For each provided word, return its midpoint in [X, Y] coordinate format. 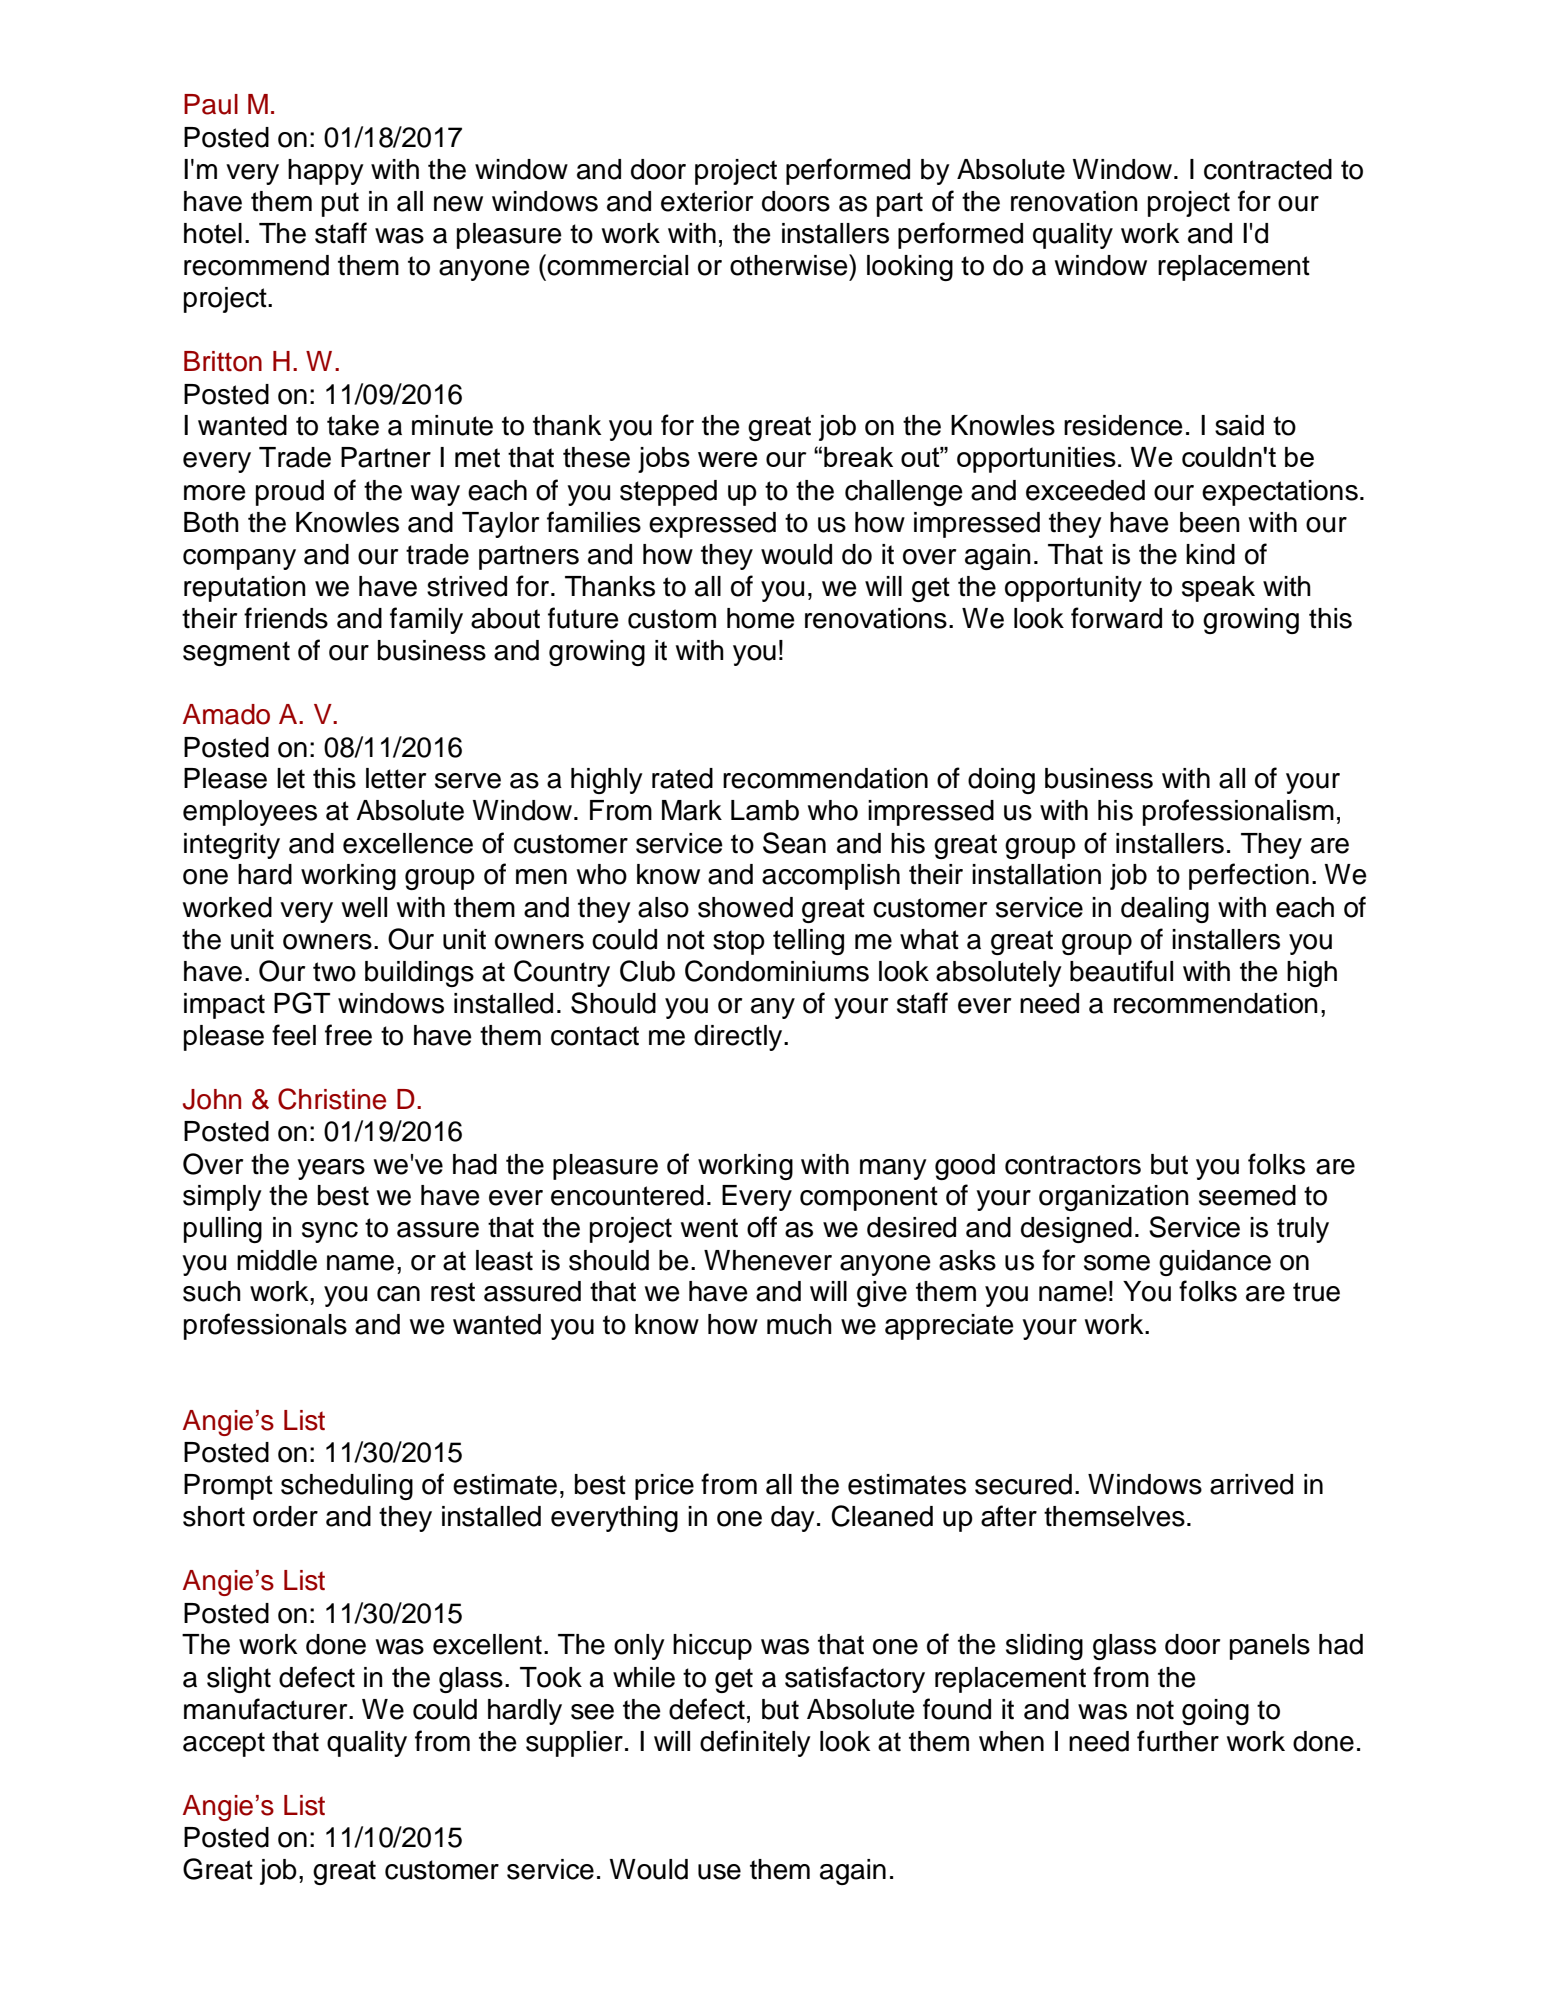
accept [224, 1744]
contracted [1268, 169]
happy [326, 172]
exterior [707, 201]
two [334, 972]
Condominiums [777, 971]
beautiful [1121, 971]
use [719, 1872]
